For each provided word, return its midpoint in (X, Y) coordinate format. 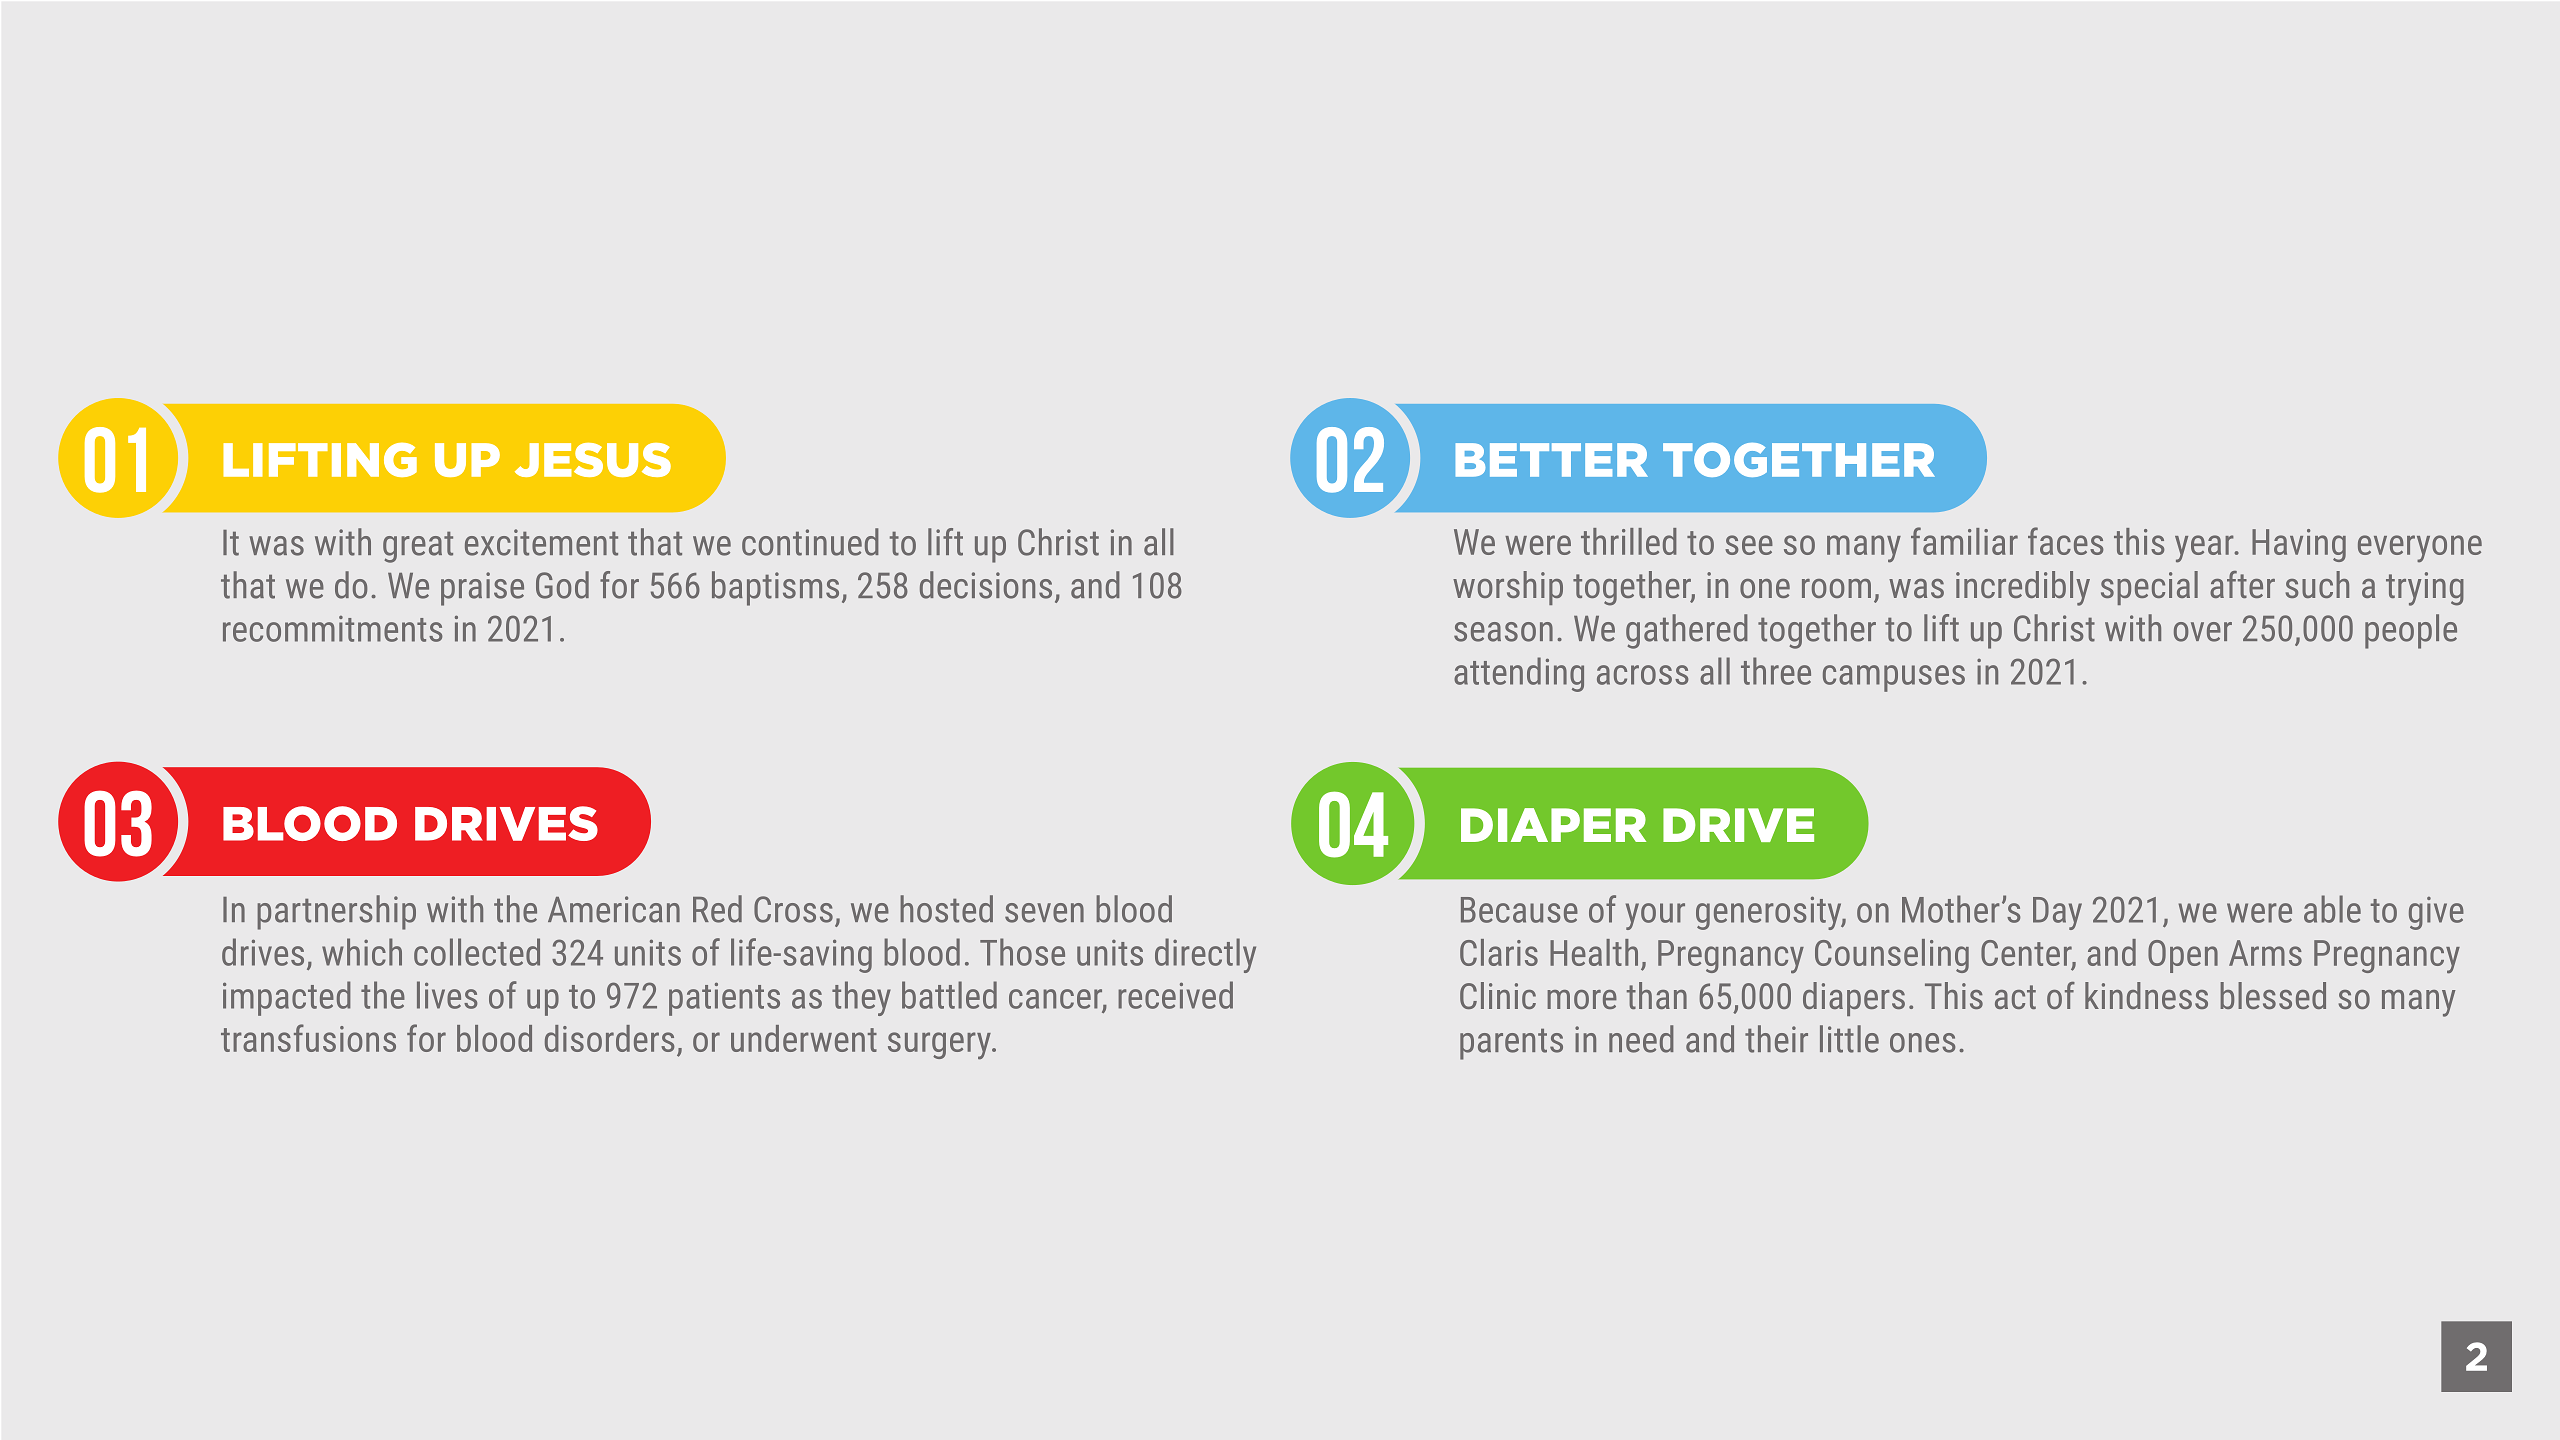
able (2332, 909)
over (2203, 632)
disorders (610, 1038)
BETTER (1552, 460)
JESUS (593, 460)
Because (1519, 910)
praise (482, 589)
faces (2066, 541)
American (614, 909)
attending (1519, 674)
